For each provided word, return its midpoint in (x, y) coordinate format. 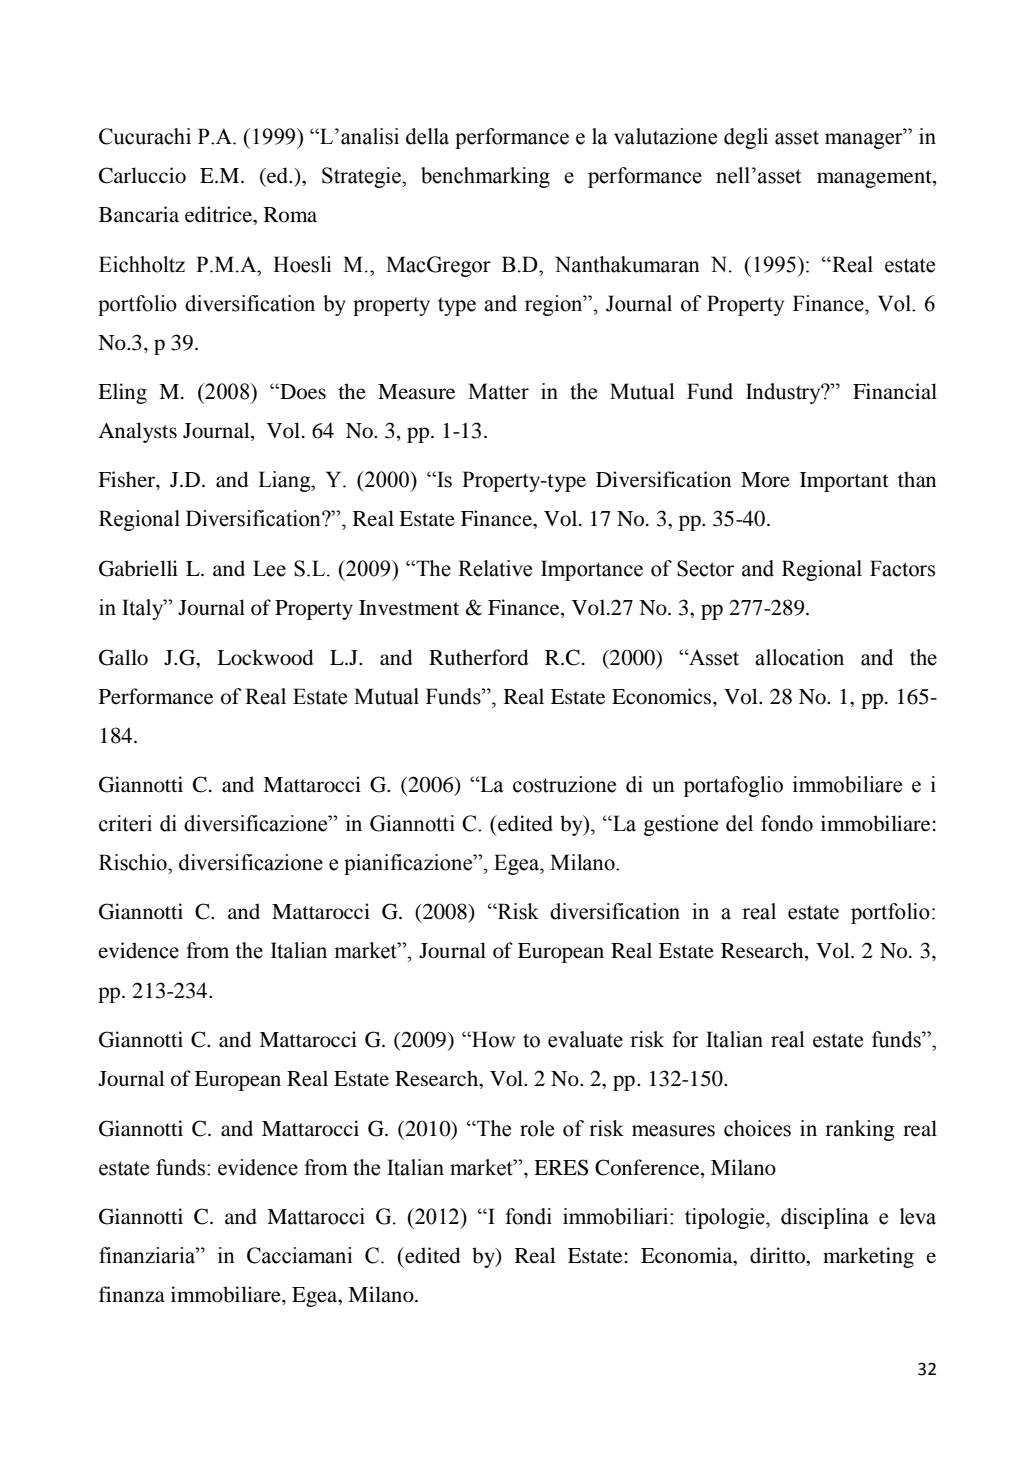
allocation (799, 657)
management (875, 179)
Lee (269, 568)
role (537, 1128)
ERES (561, 1167)
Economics (663, 696)
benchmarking (485, 177)
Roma (290, 214)
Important (844, 482)
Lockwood (265, 657)
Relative (495, 568)
